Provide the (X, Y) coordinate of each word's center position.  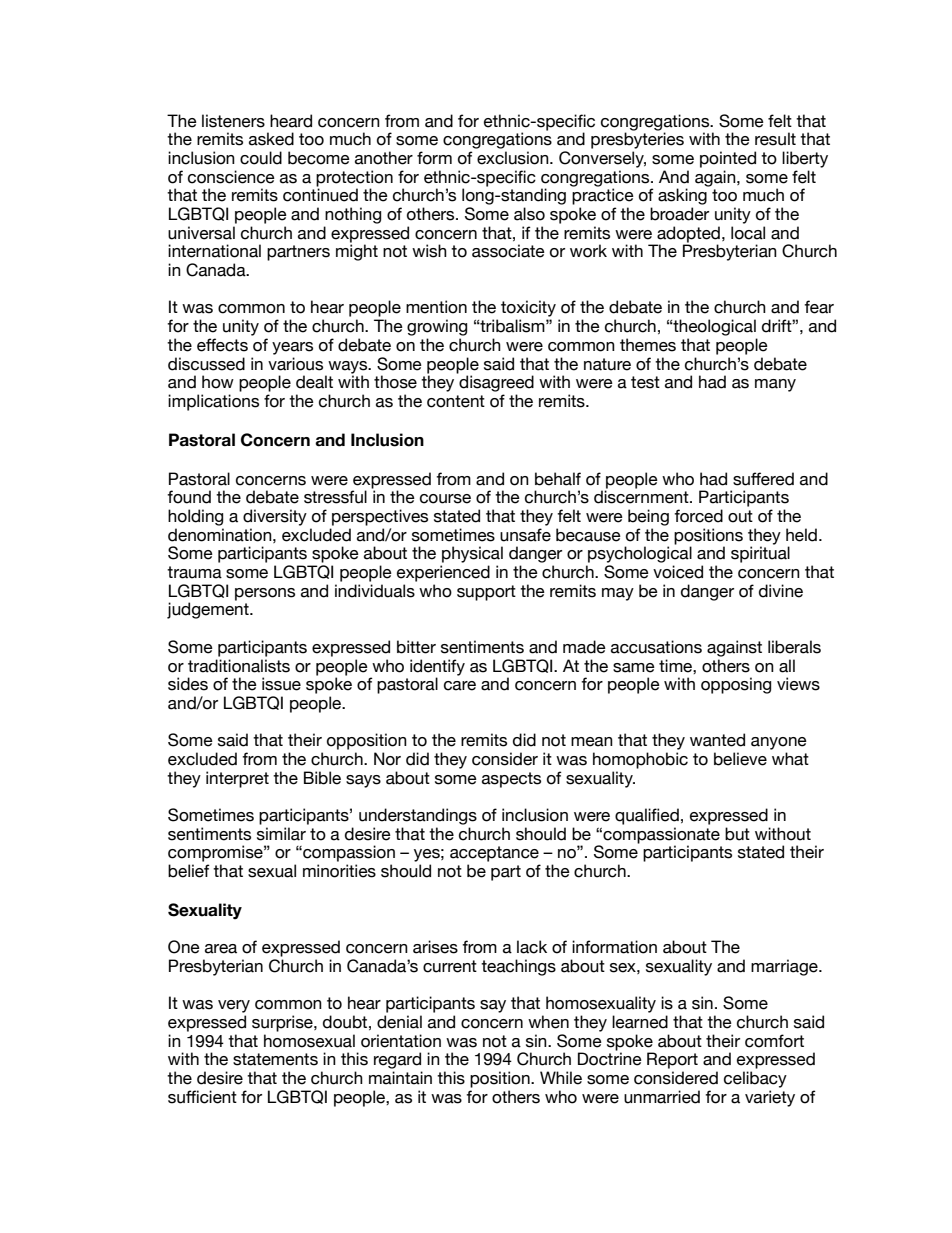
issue (281, 684)
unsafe (525, 535)
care (460, 686)
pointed (728, 159)
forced (698, 516)
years (292, 348)
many (775, 385)
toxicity (528, 308)
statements (275, 1059)
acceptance (494, 854)
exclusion (514, 158)
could (261, 158)
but (737, 834)
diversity (275, 517)
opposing (736, 685)
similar (281, 834)
